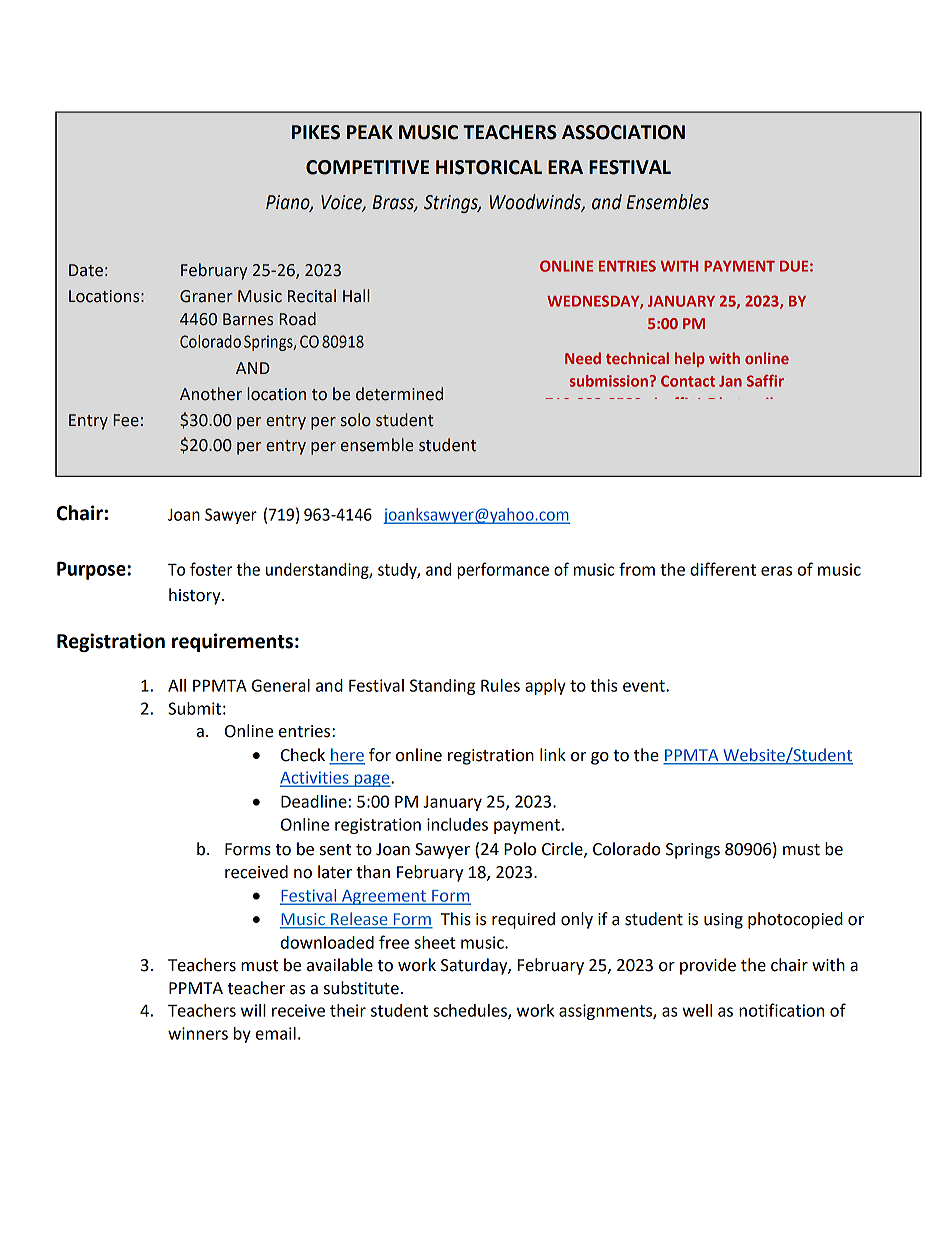 Image resolution: width=952 pixels, height=1233 pixels. What do you see at coordinates (645, 686) in the document?
I see `event` at bounding box center [645, 686].
